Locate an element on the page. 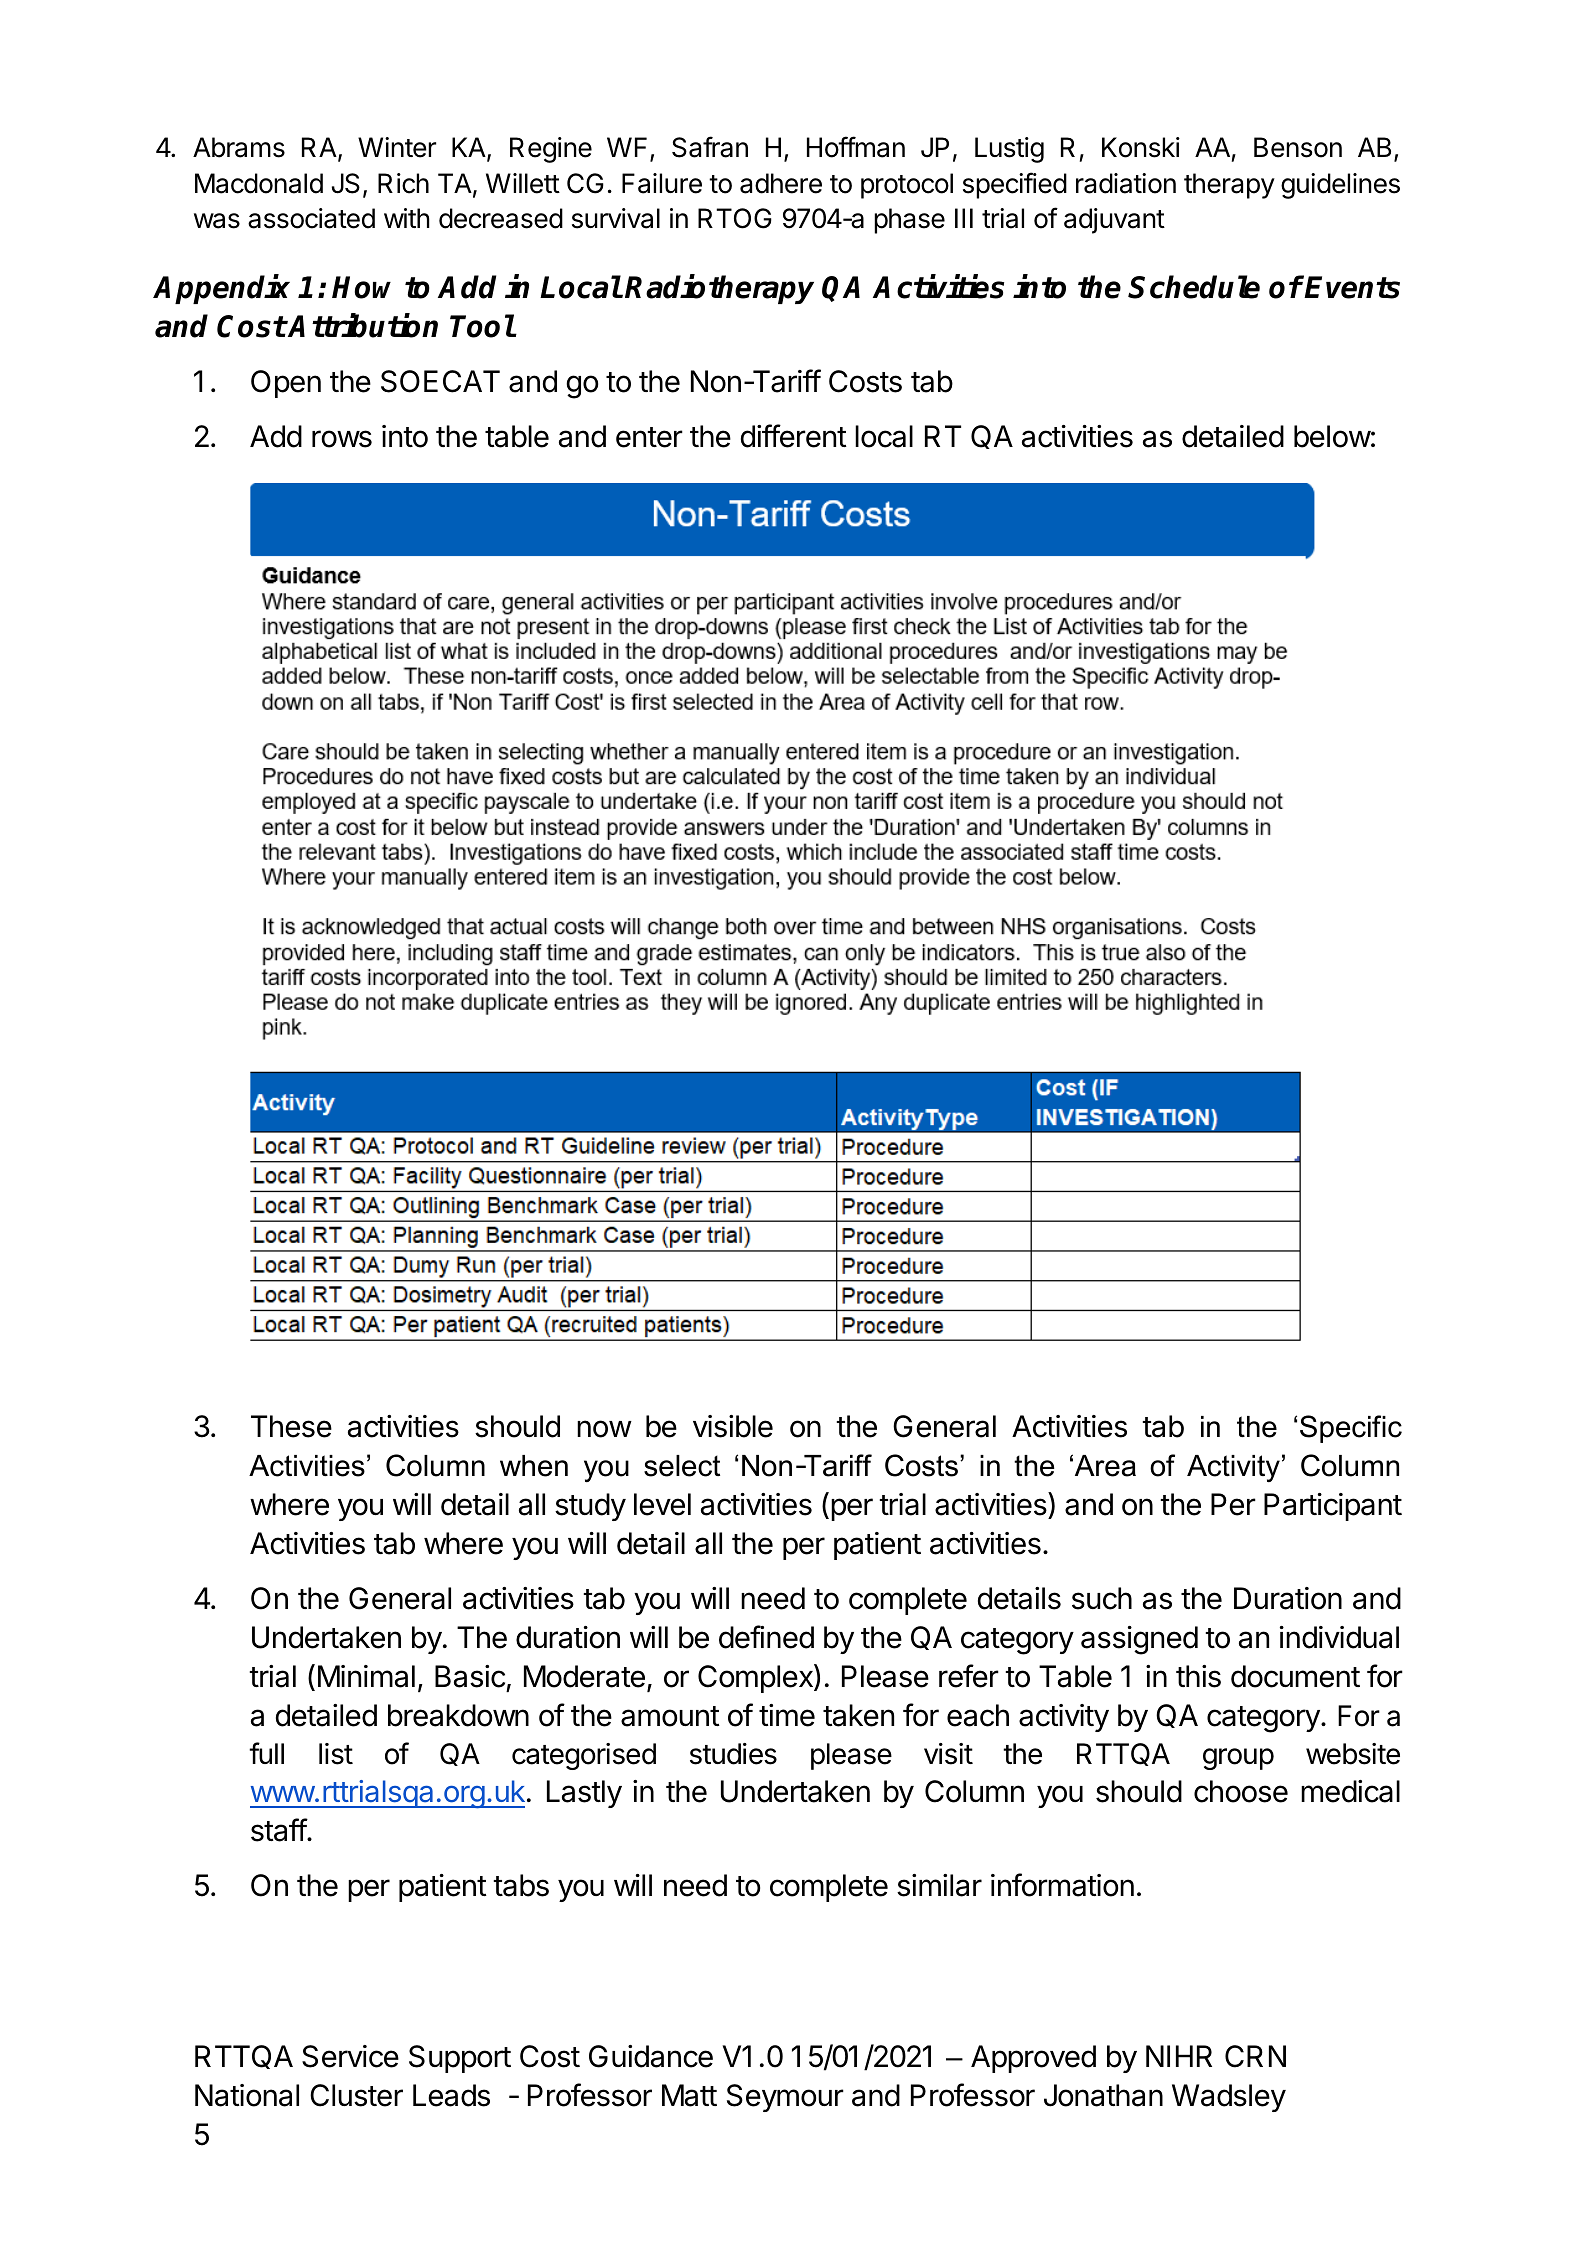 Image resolution: width=1594 pixels, height=2253 pixels. These is located at coordinates (291, 1426).
